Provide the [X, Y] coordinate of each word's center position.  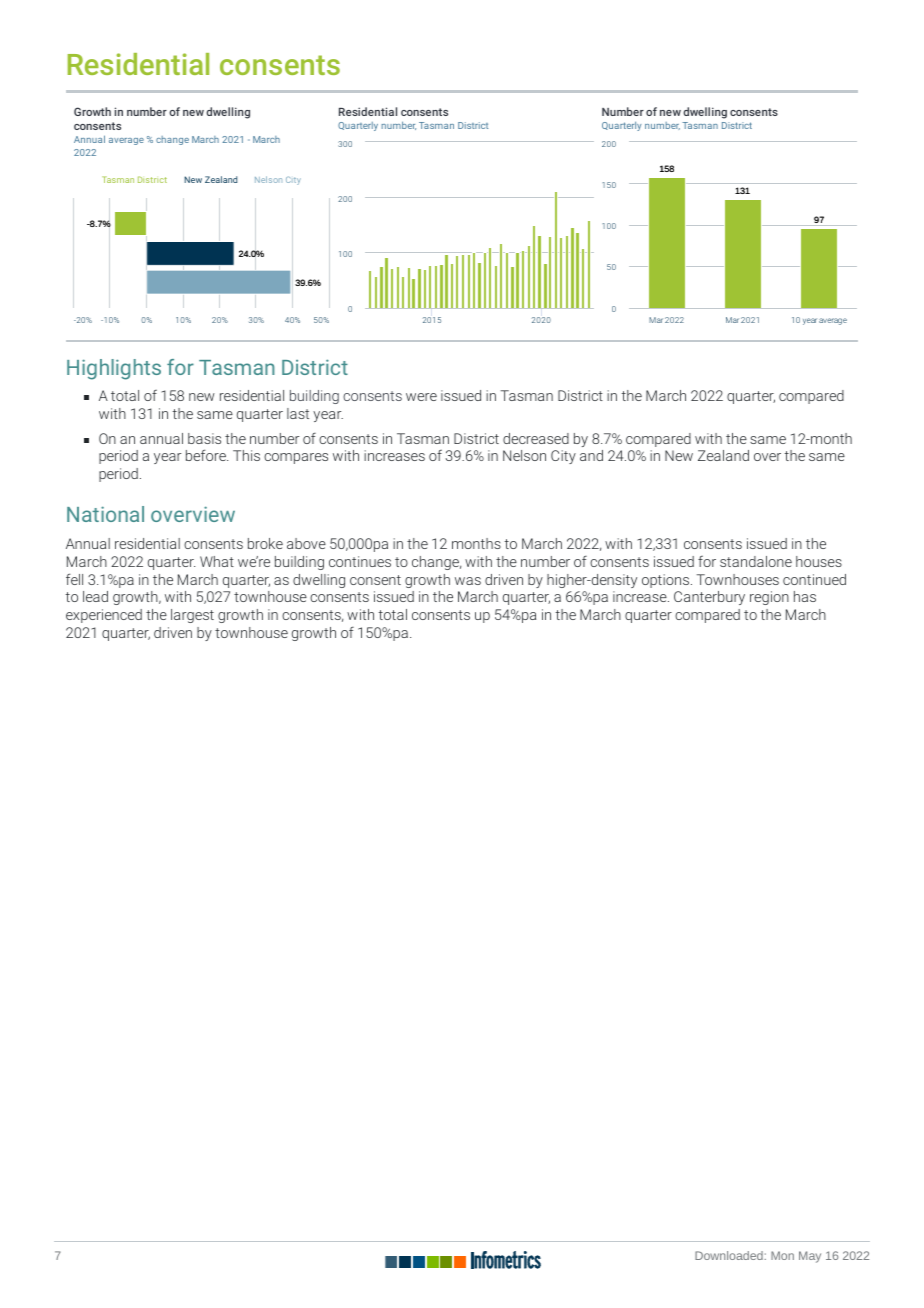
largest [192, 616]
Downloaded [730, 1255]
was [468, 581]
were [421, 397]
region [769, 598]
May [810, 1257]
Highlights [114, 369]
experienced [104, 616]
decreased [536, 438]
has [805, 596]
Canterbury [709, 598]
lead [95, 596]
